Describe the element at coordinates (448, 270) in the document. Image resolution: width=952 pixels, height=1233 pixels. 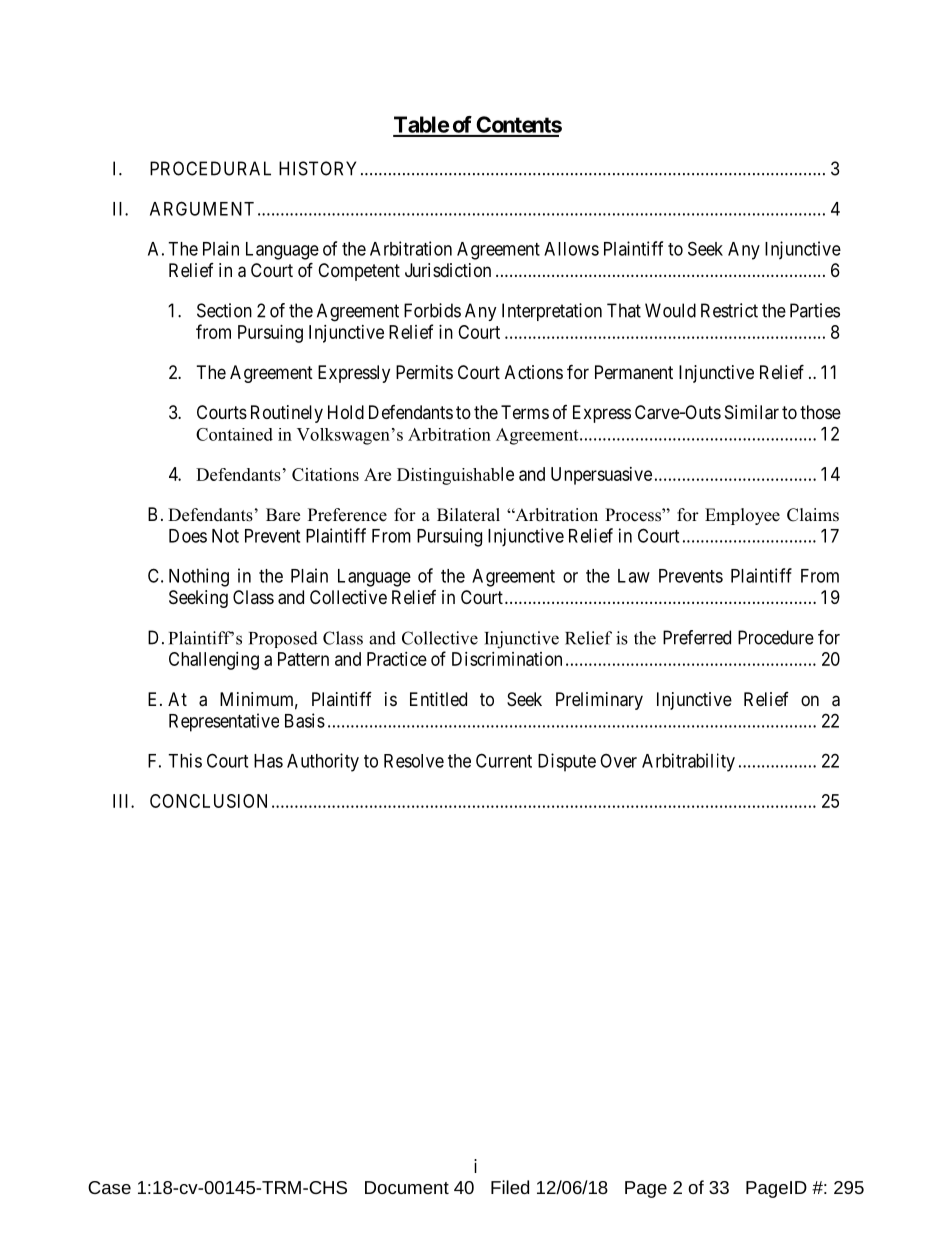
I see `Jurisdiction` at that location.
